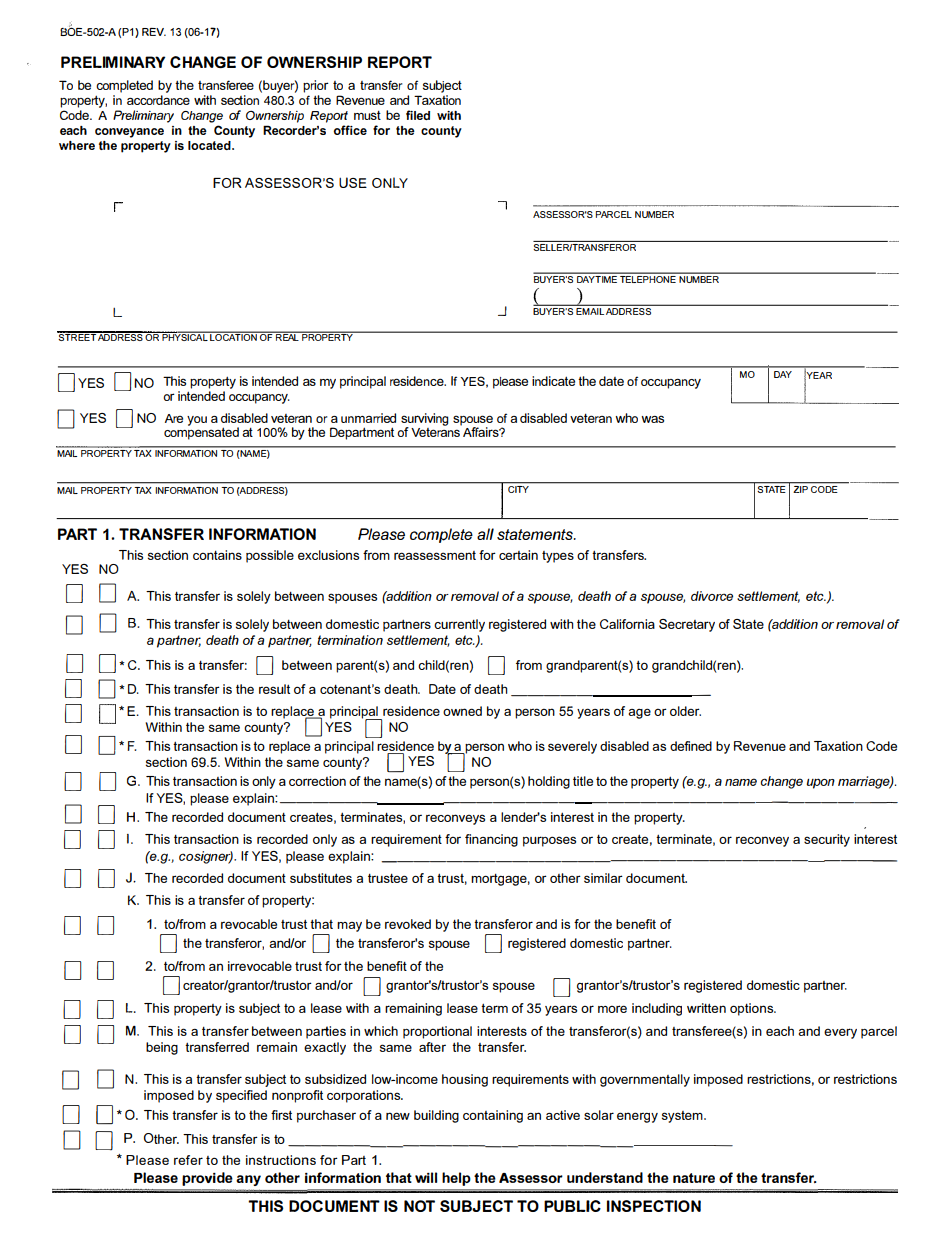 This screenshot has height=1233, width=952. I want to click on ZIP, so click(800, 488).
